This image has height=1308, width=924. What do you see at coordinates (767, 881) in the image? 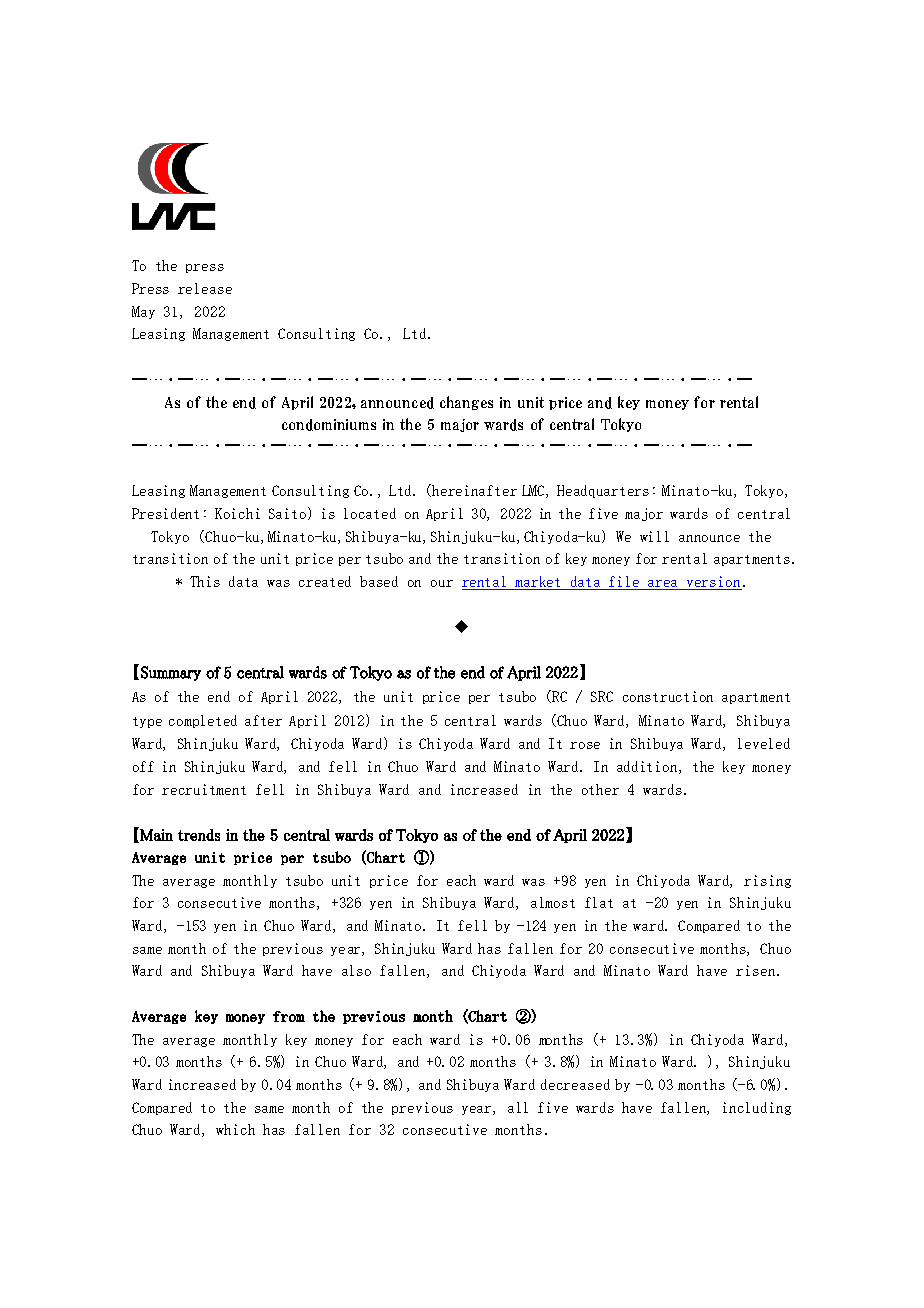
I see `rising` at bounding box center [767, 881].
